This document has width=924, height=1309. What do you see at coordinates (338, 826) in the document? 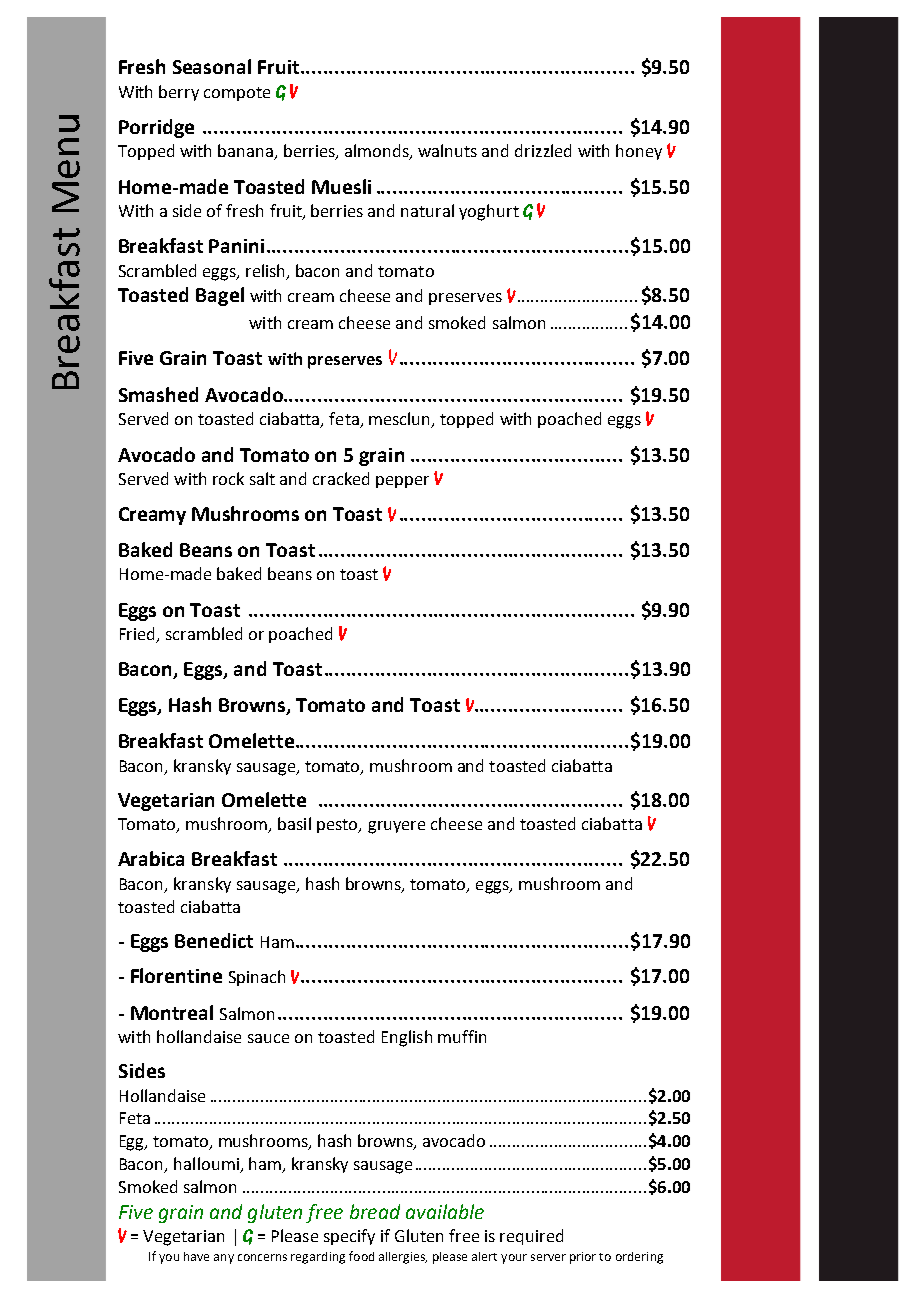
I see `pesto` at bounding box center [338, 826].
